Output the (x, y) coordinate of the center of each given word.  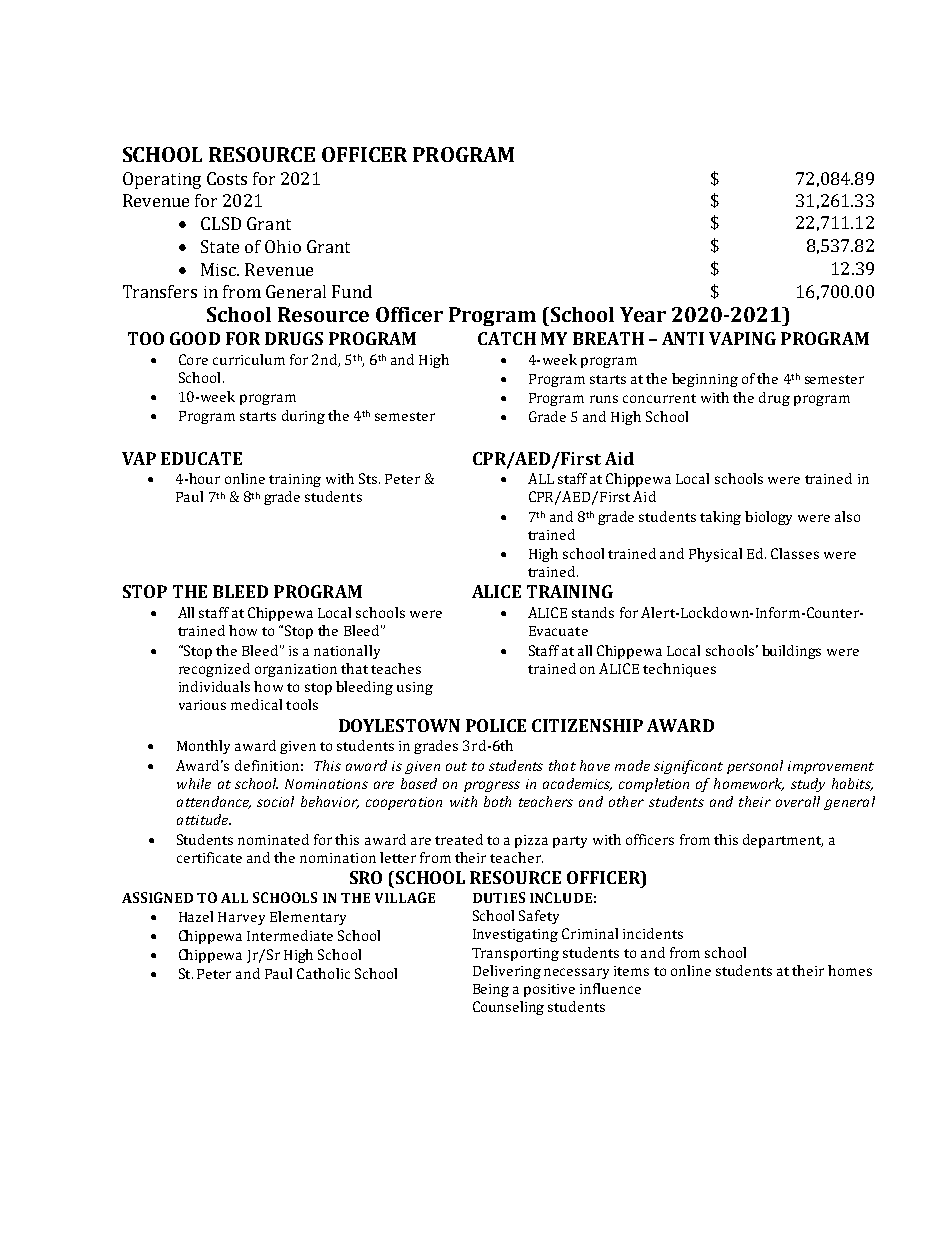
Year (643, 314)
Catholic (323, 973)
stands (593, 612)
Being (491, 990)
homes (850, 970)
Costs (227, 178)
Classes (795, 553)
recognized (214, 670)
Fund (352, 291)
